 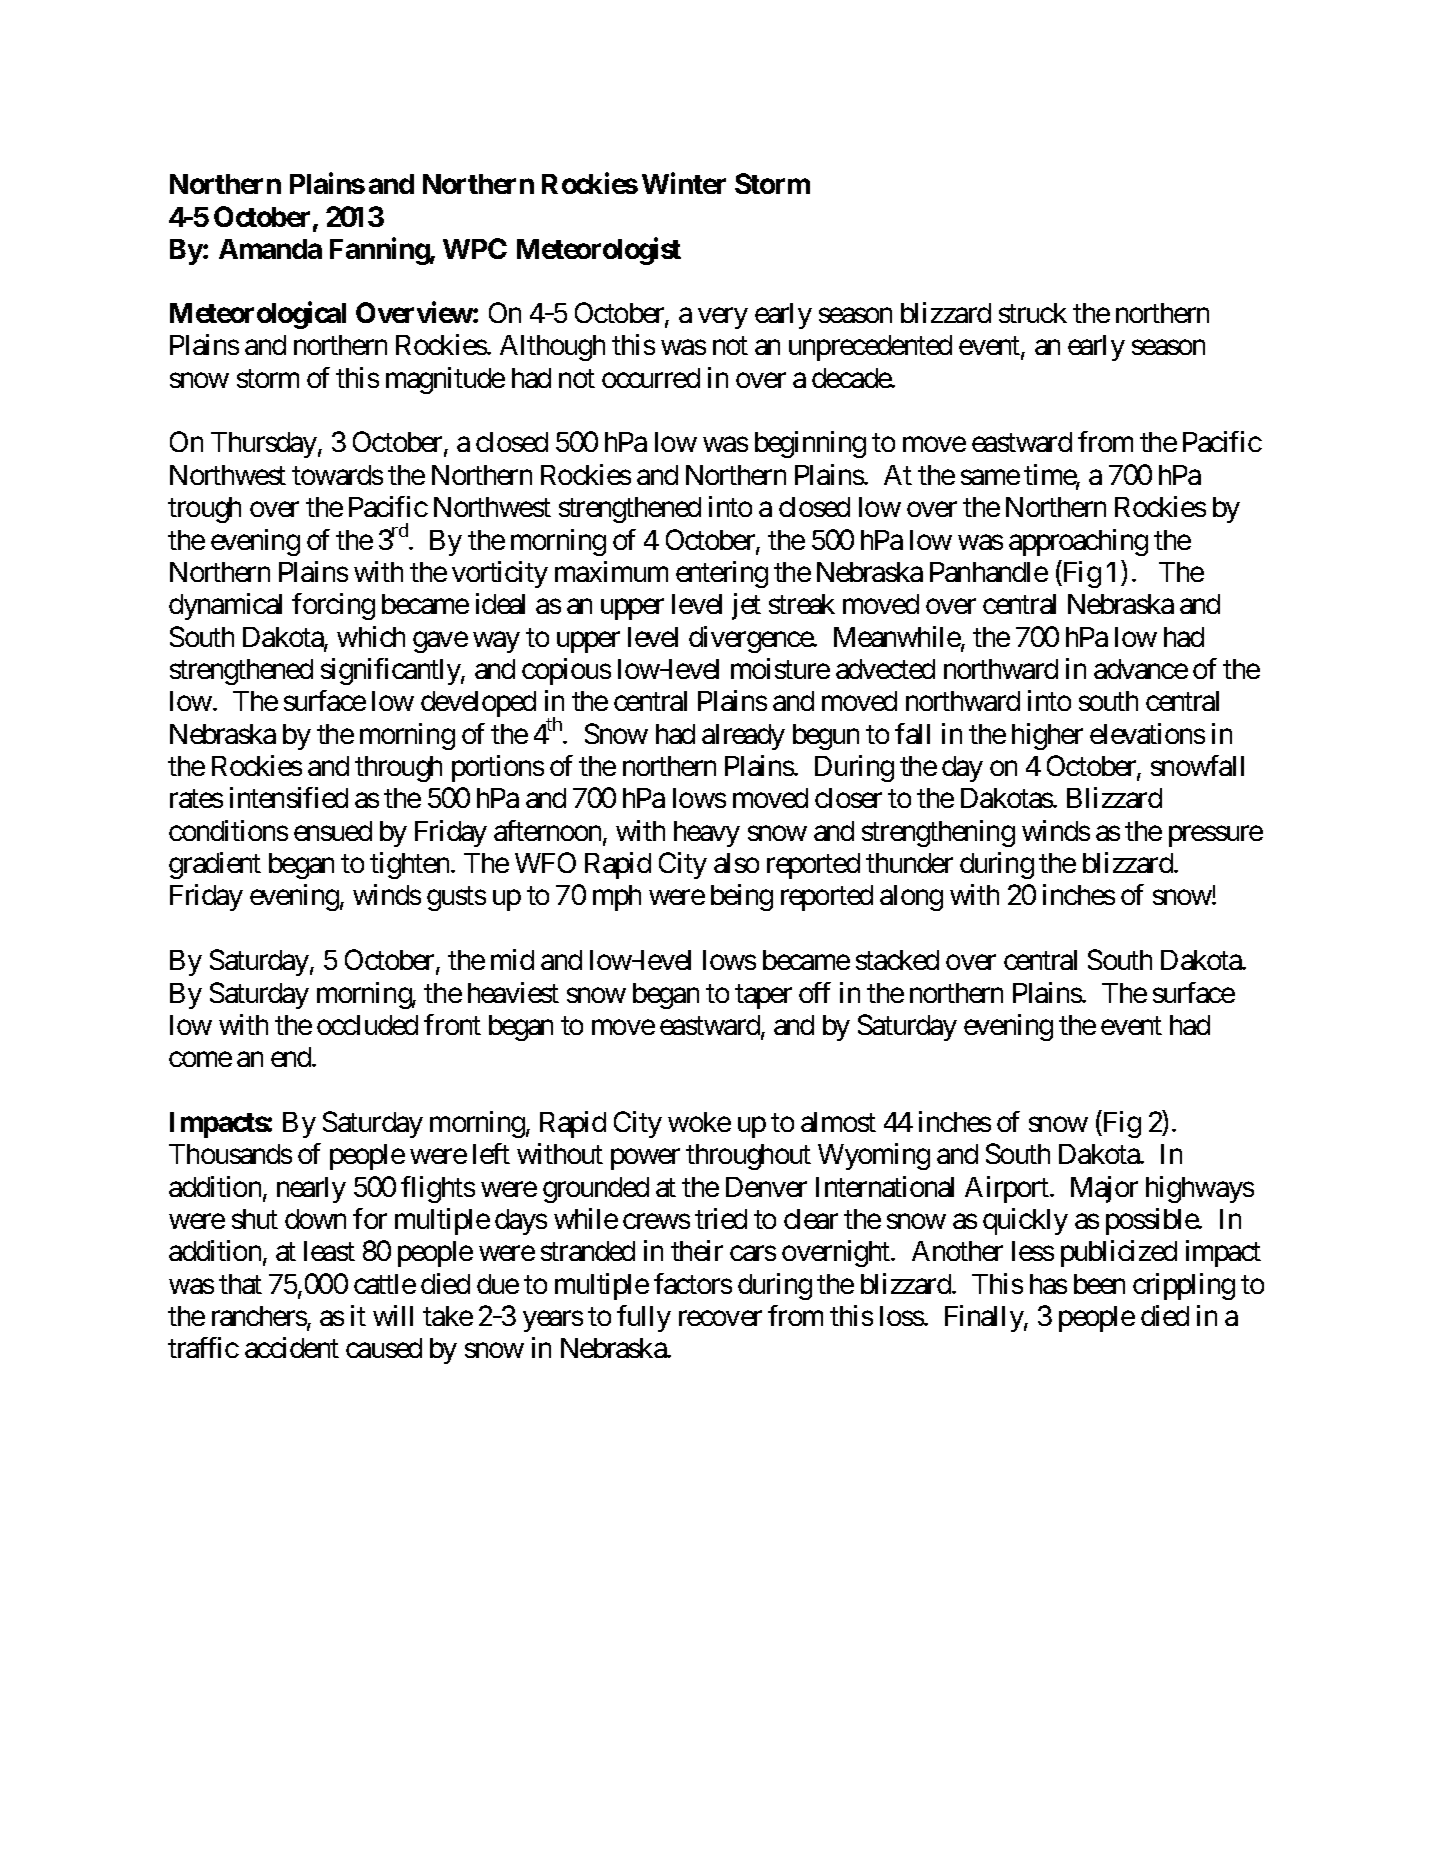 What do you see at coordinates (742, 897) in the page?
I see `being` at bounding box center [742, 897].
